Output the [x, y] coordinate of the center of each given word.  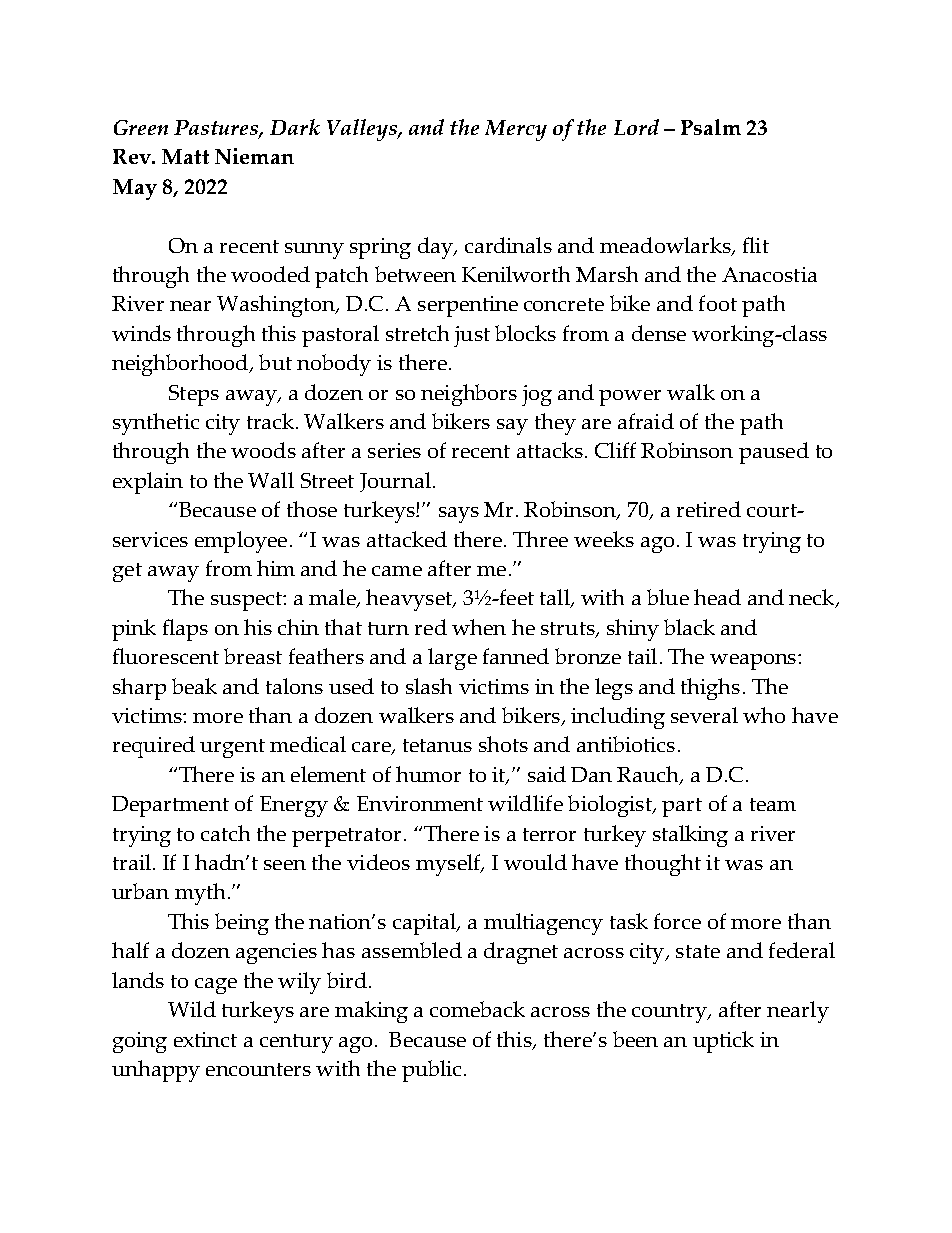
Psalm [711, 127]
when [479, 627]
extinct [205, 1039]
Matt [185, 156]
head [717, 597]
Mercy [516, 130]
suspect [247, 601]
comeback [477, 1009]
